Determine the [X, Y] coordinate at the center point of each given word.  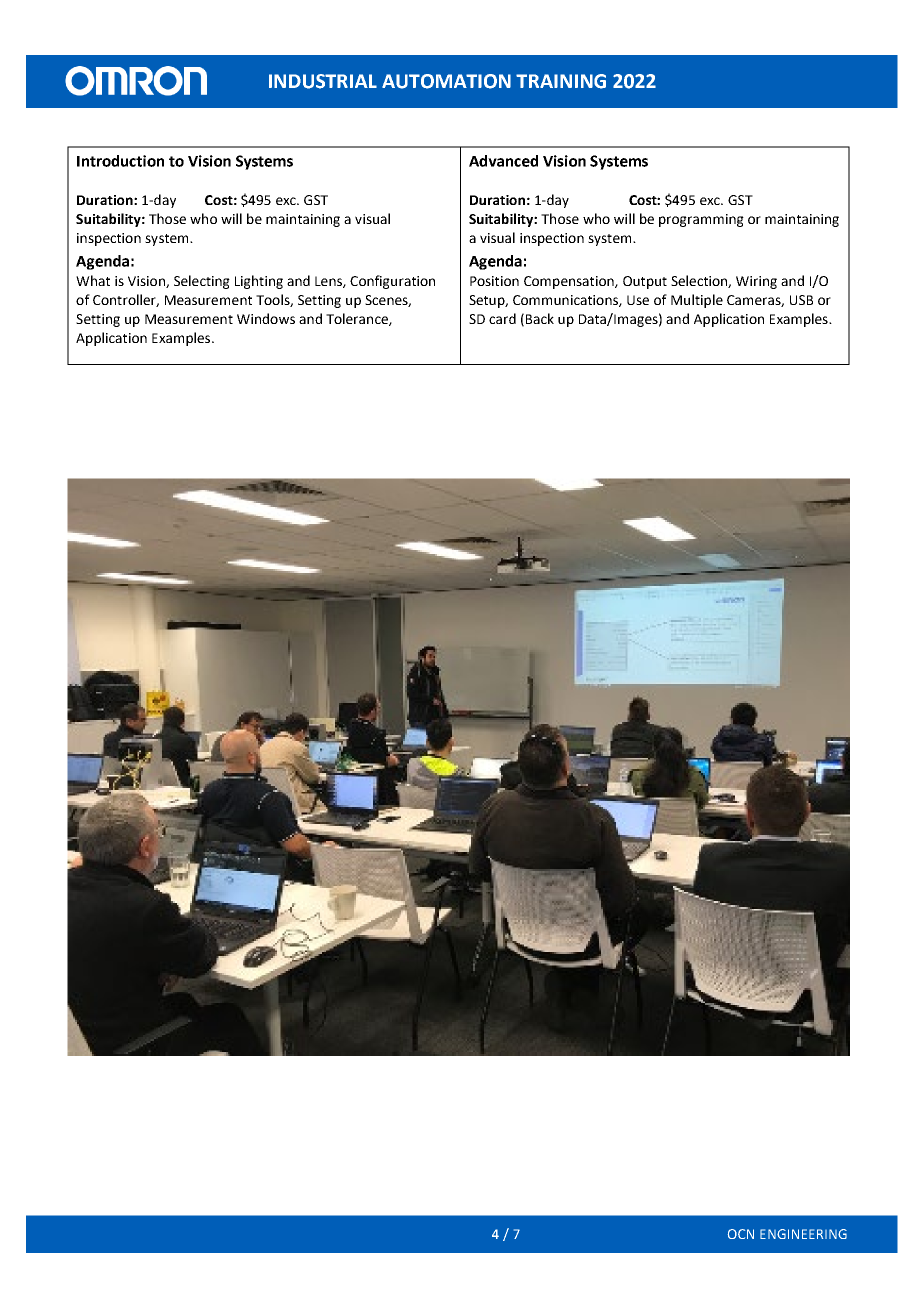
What [93, 280]
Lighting [259, 282]
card [502, 318]
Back [540, 318]
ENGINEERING [803, 1234]
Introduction [120, 161]
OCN [741, 1234]
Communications [566, 301]
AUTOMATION [446, 81]
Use [638, 300]
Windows [266, 318]
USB [801, 300]
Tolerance [358, 319]
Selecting [202, 282]
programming [701, 220]
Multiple [697, 301]
